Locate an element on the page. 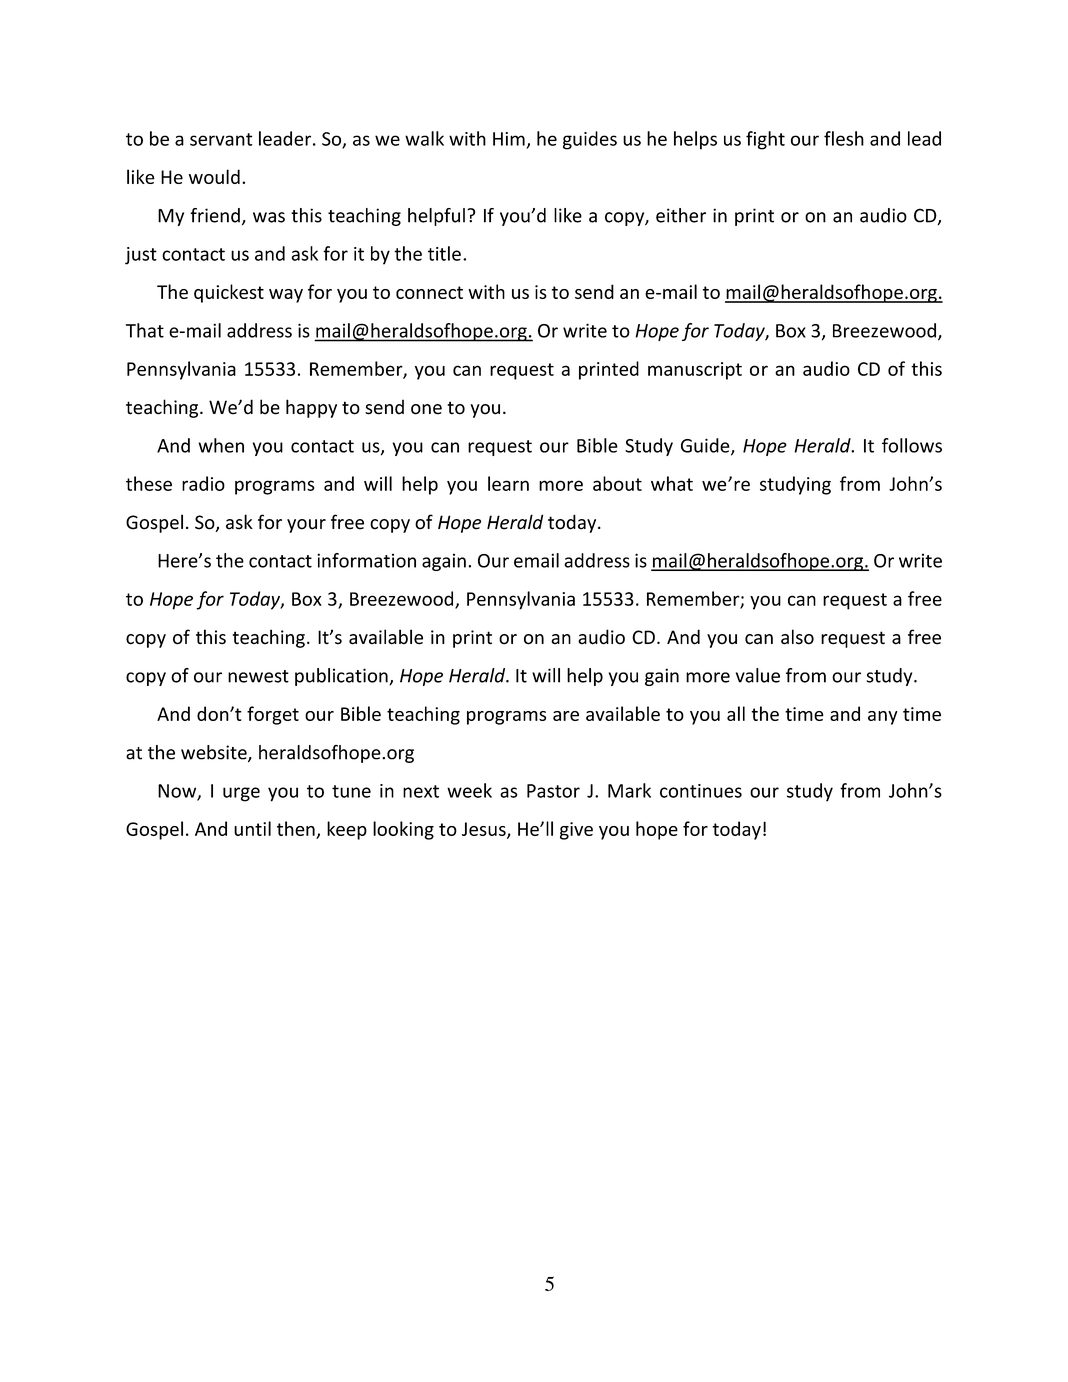 The width and height of the document is (1068, 1382). Him is located at coordinates (509, 139).
